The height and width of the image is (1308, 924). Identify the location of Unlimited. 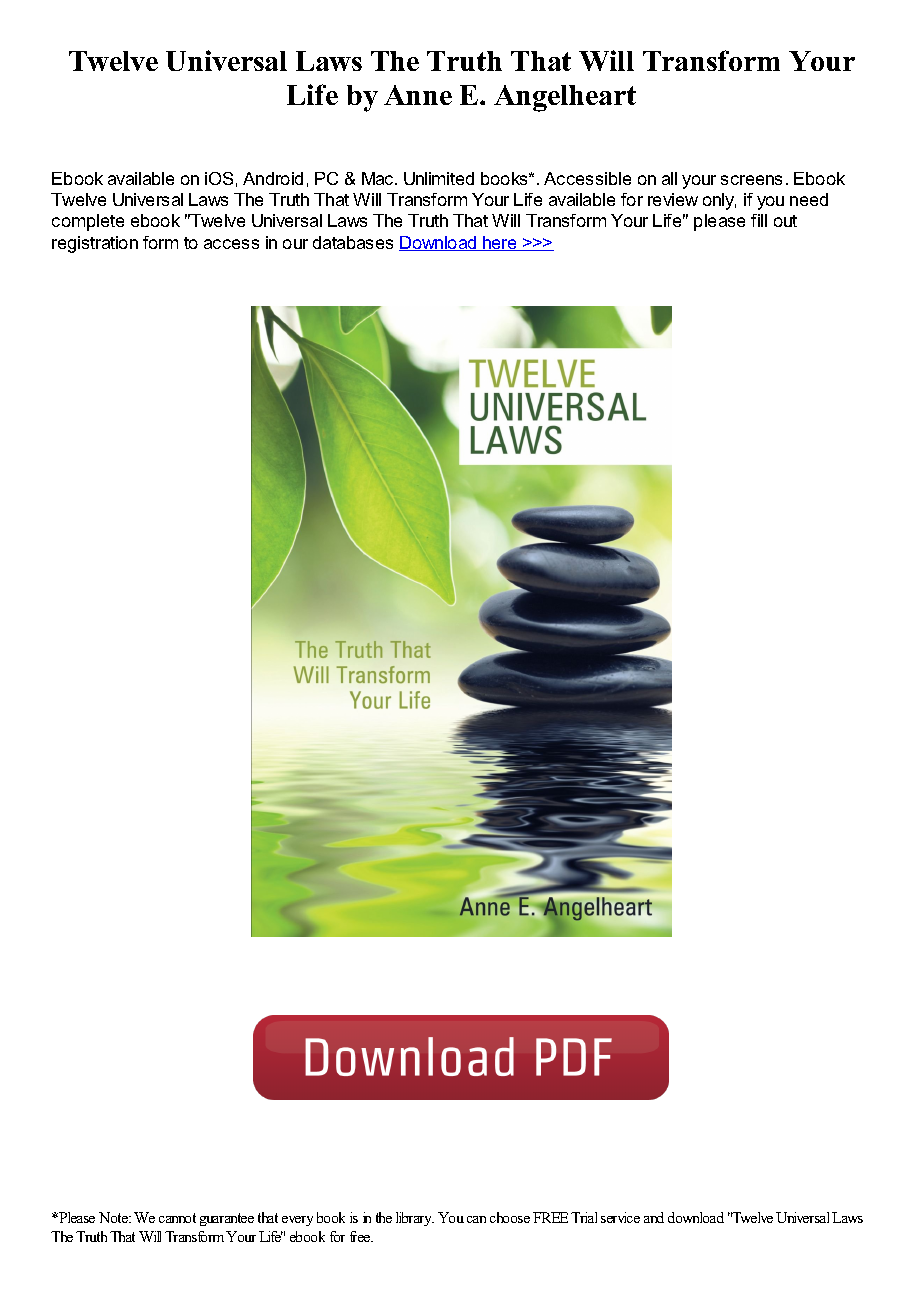
(439, 178).
